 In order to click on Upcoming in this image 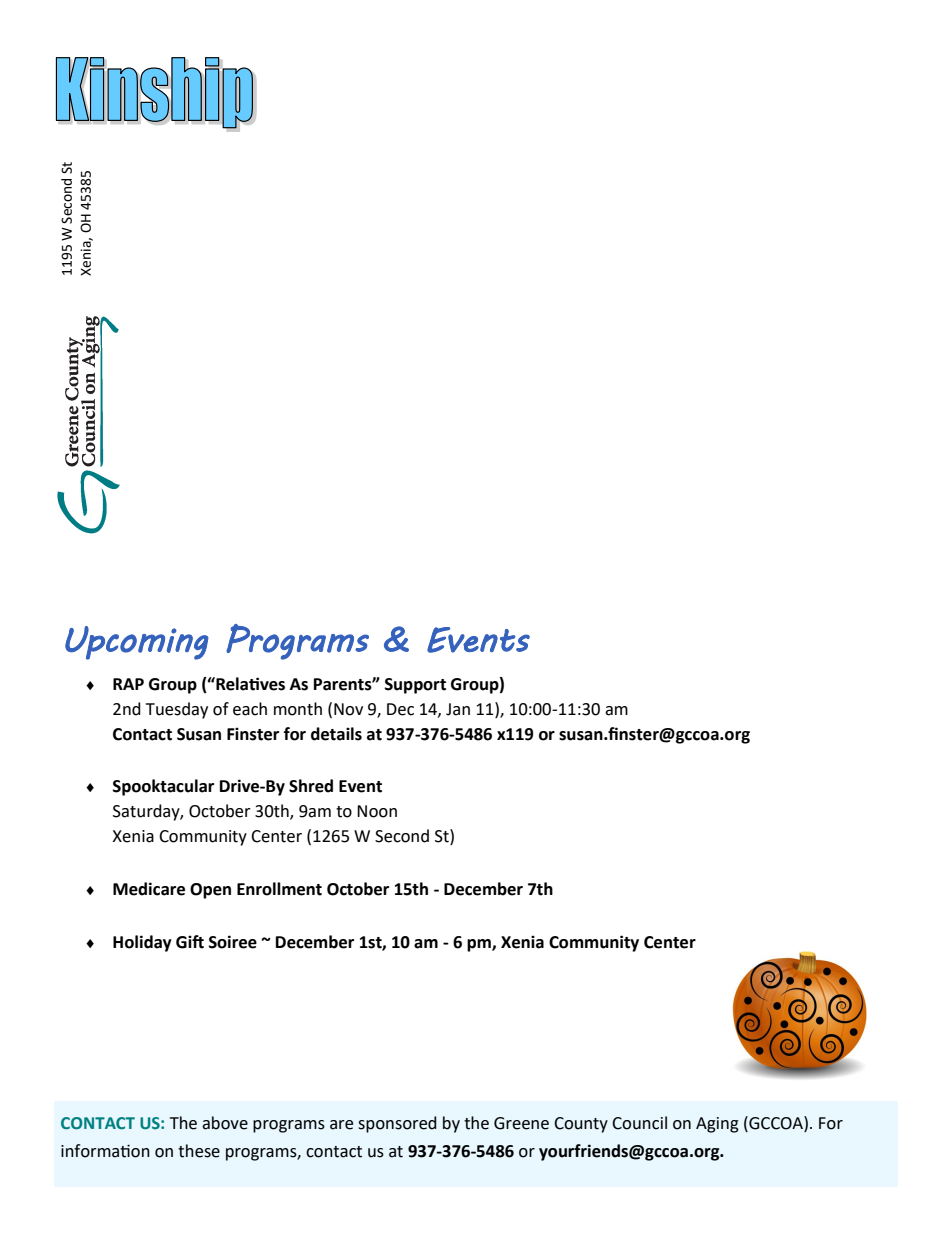, I will do `click(137, 643)`.
